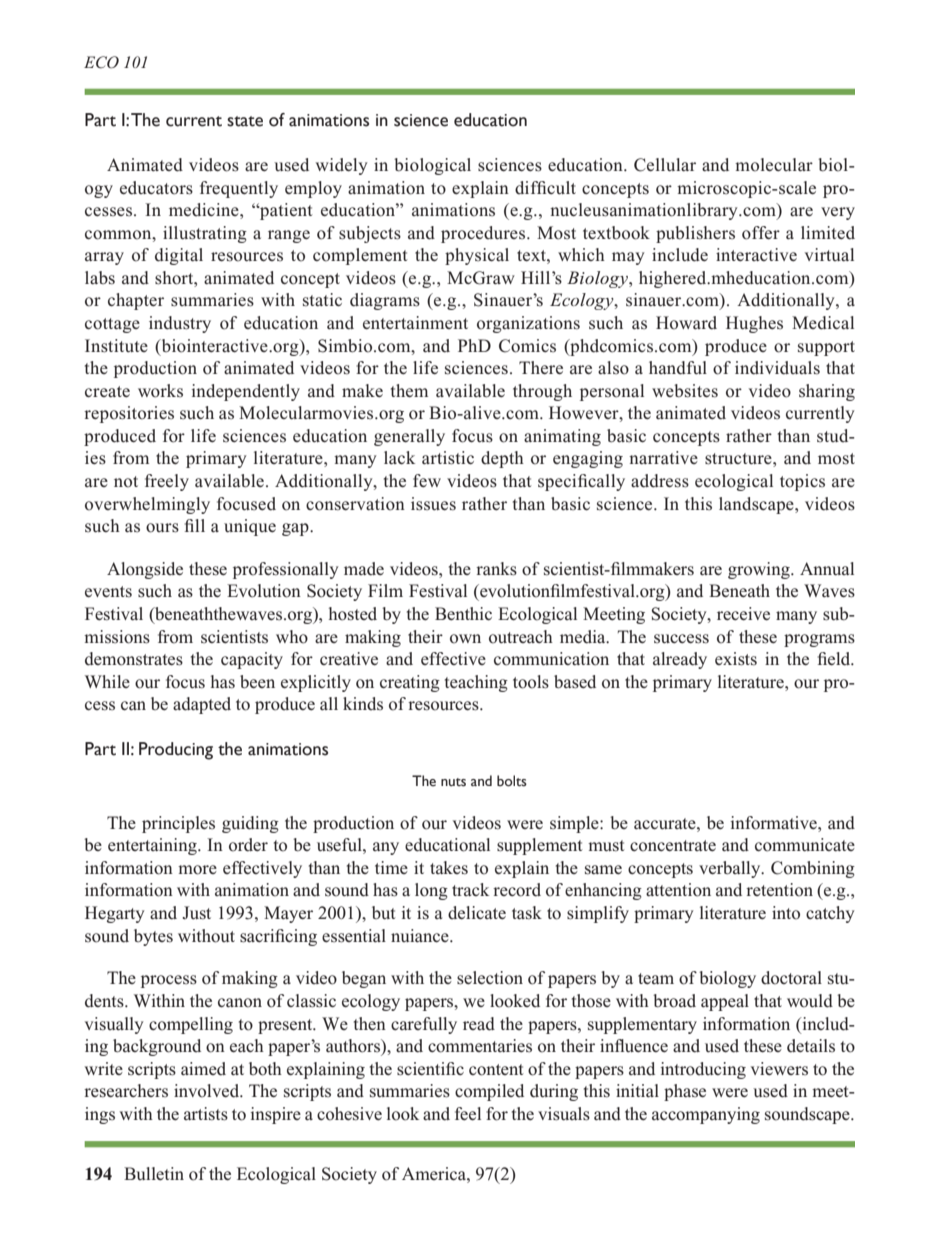  Describe the element at coordinates (134, 659) in the screenshot. I see `demonstrates` at that location.
